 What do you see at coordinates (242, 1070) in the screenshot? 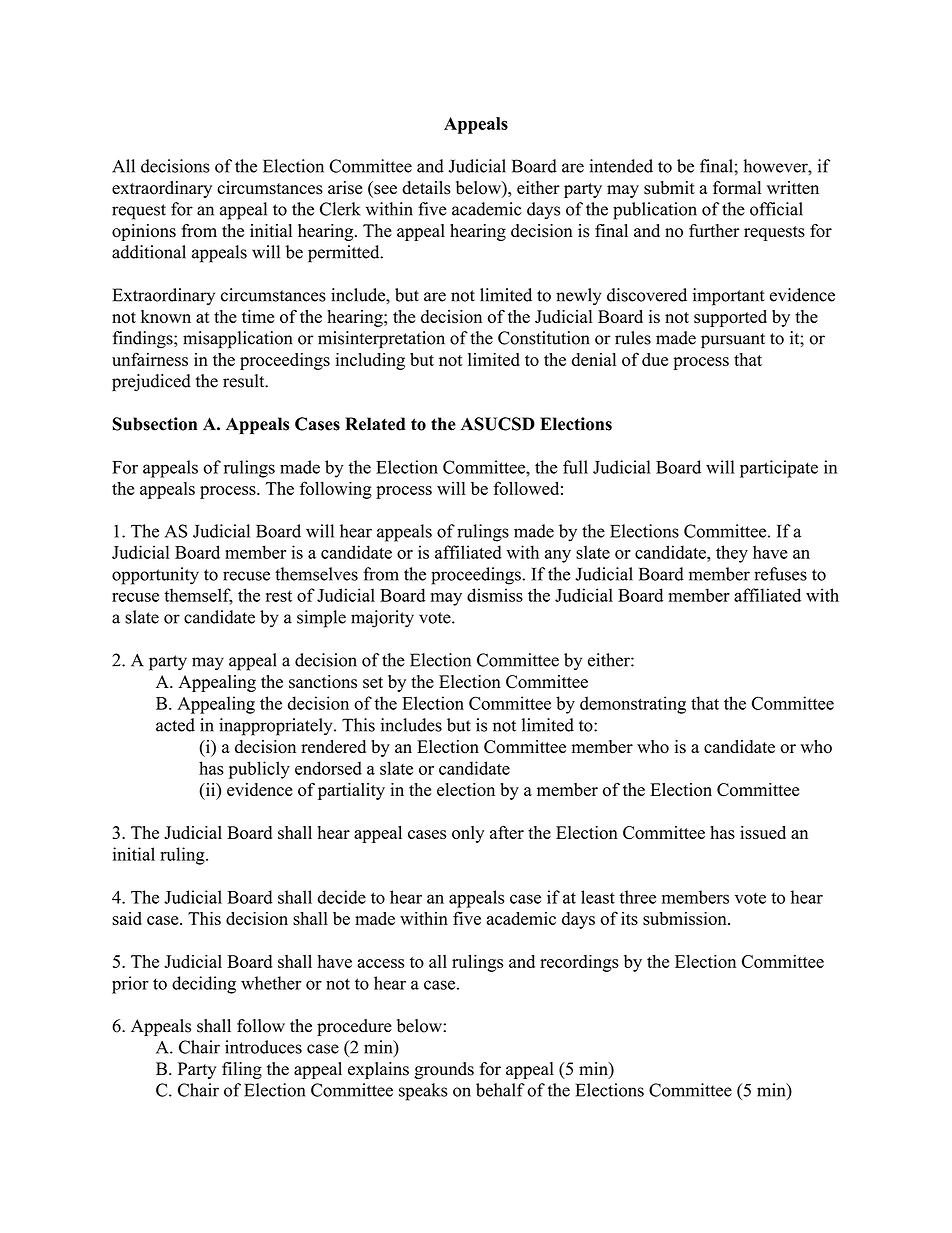
I see `filing` at bounding box center [242, 1070].
